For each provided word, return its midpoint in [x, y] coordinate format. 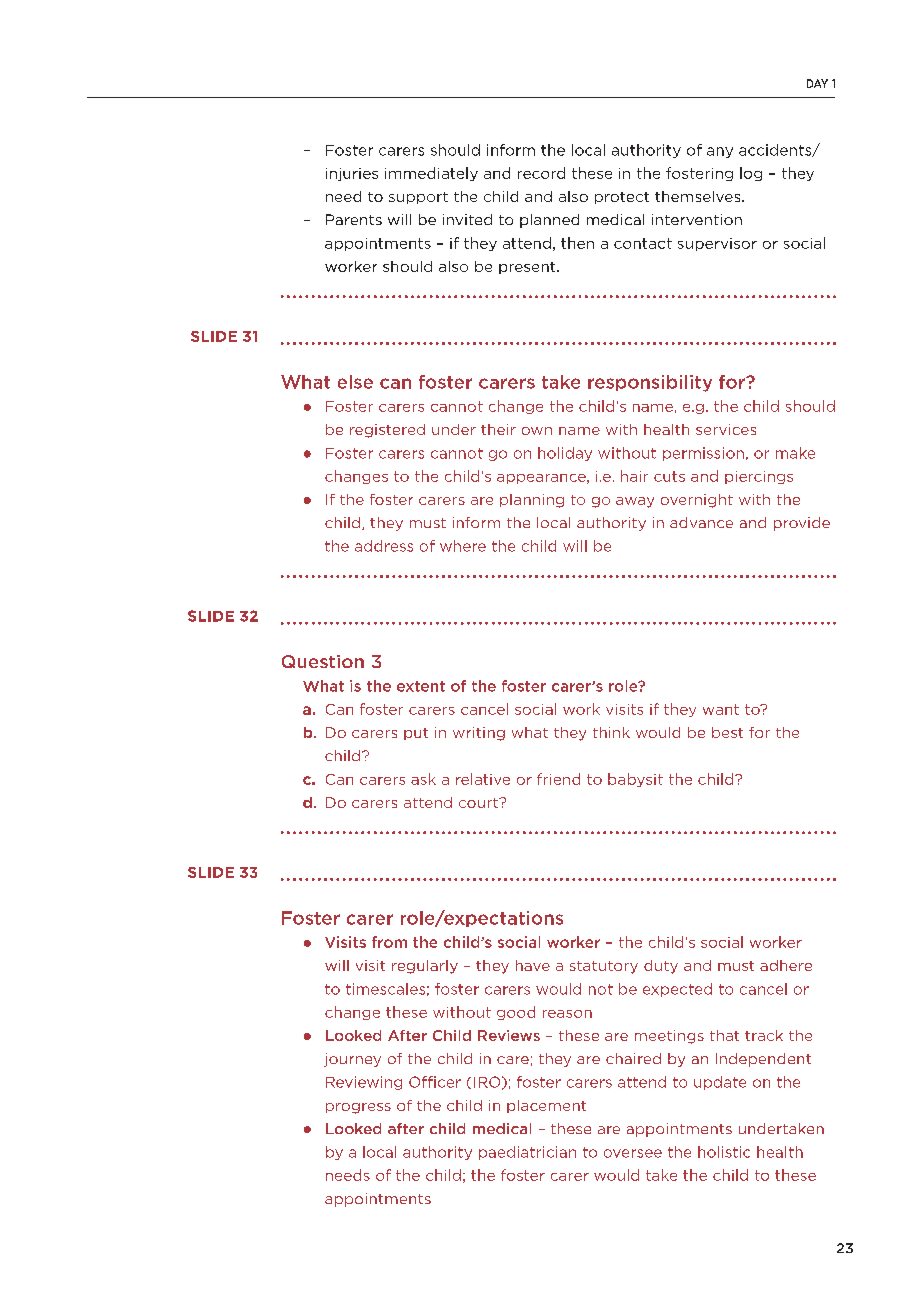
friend [558, 779]
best [727, 732]
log [751, 174]
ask [423, 779]
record [541, 173]
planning [532, 501]
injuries [352, 174]
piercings [759, 477]
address [384, 546]
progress [358, 1108]
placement [546, 1106]
